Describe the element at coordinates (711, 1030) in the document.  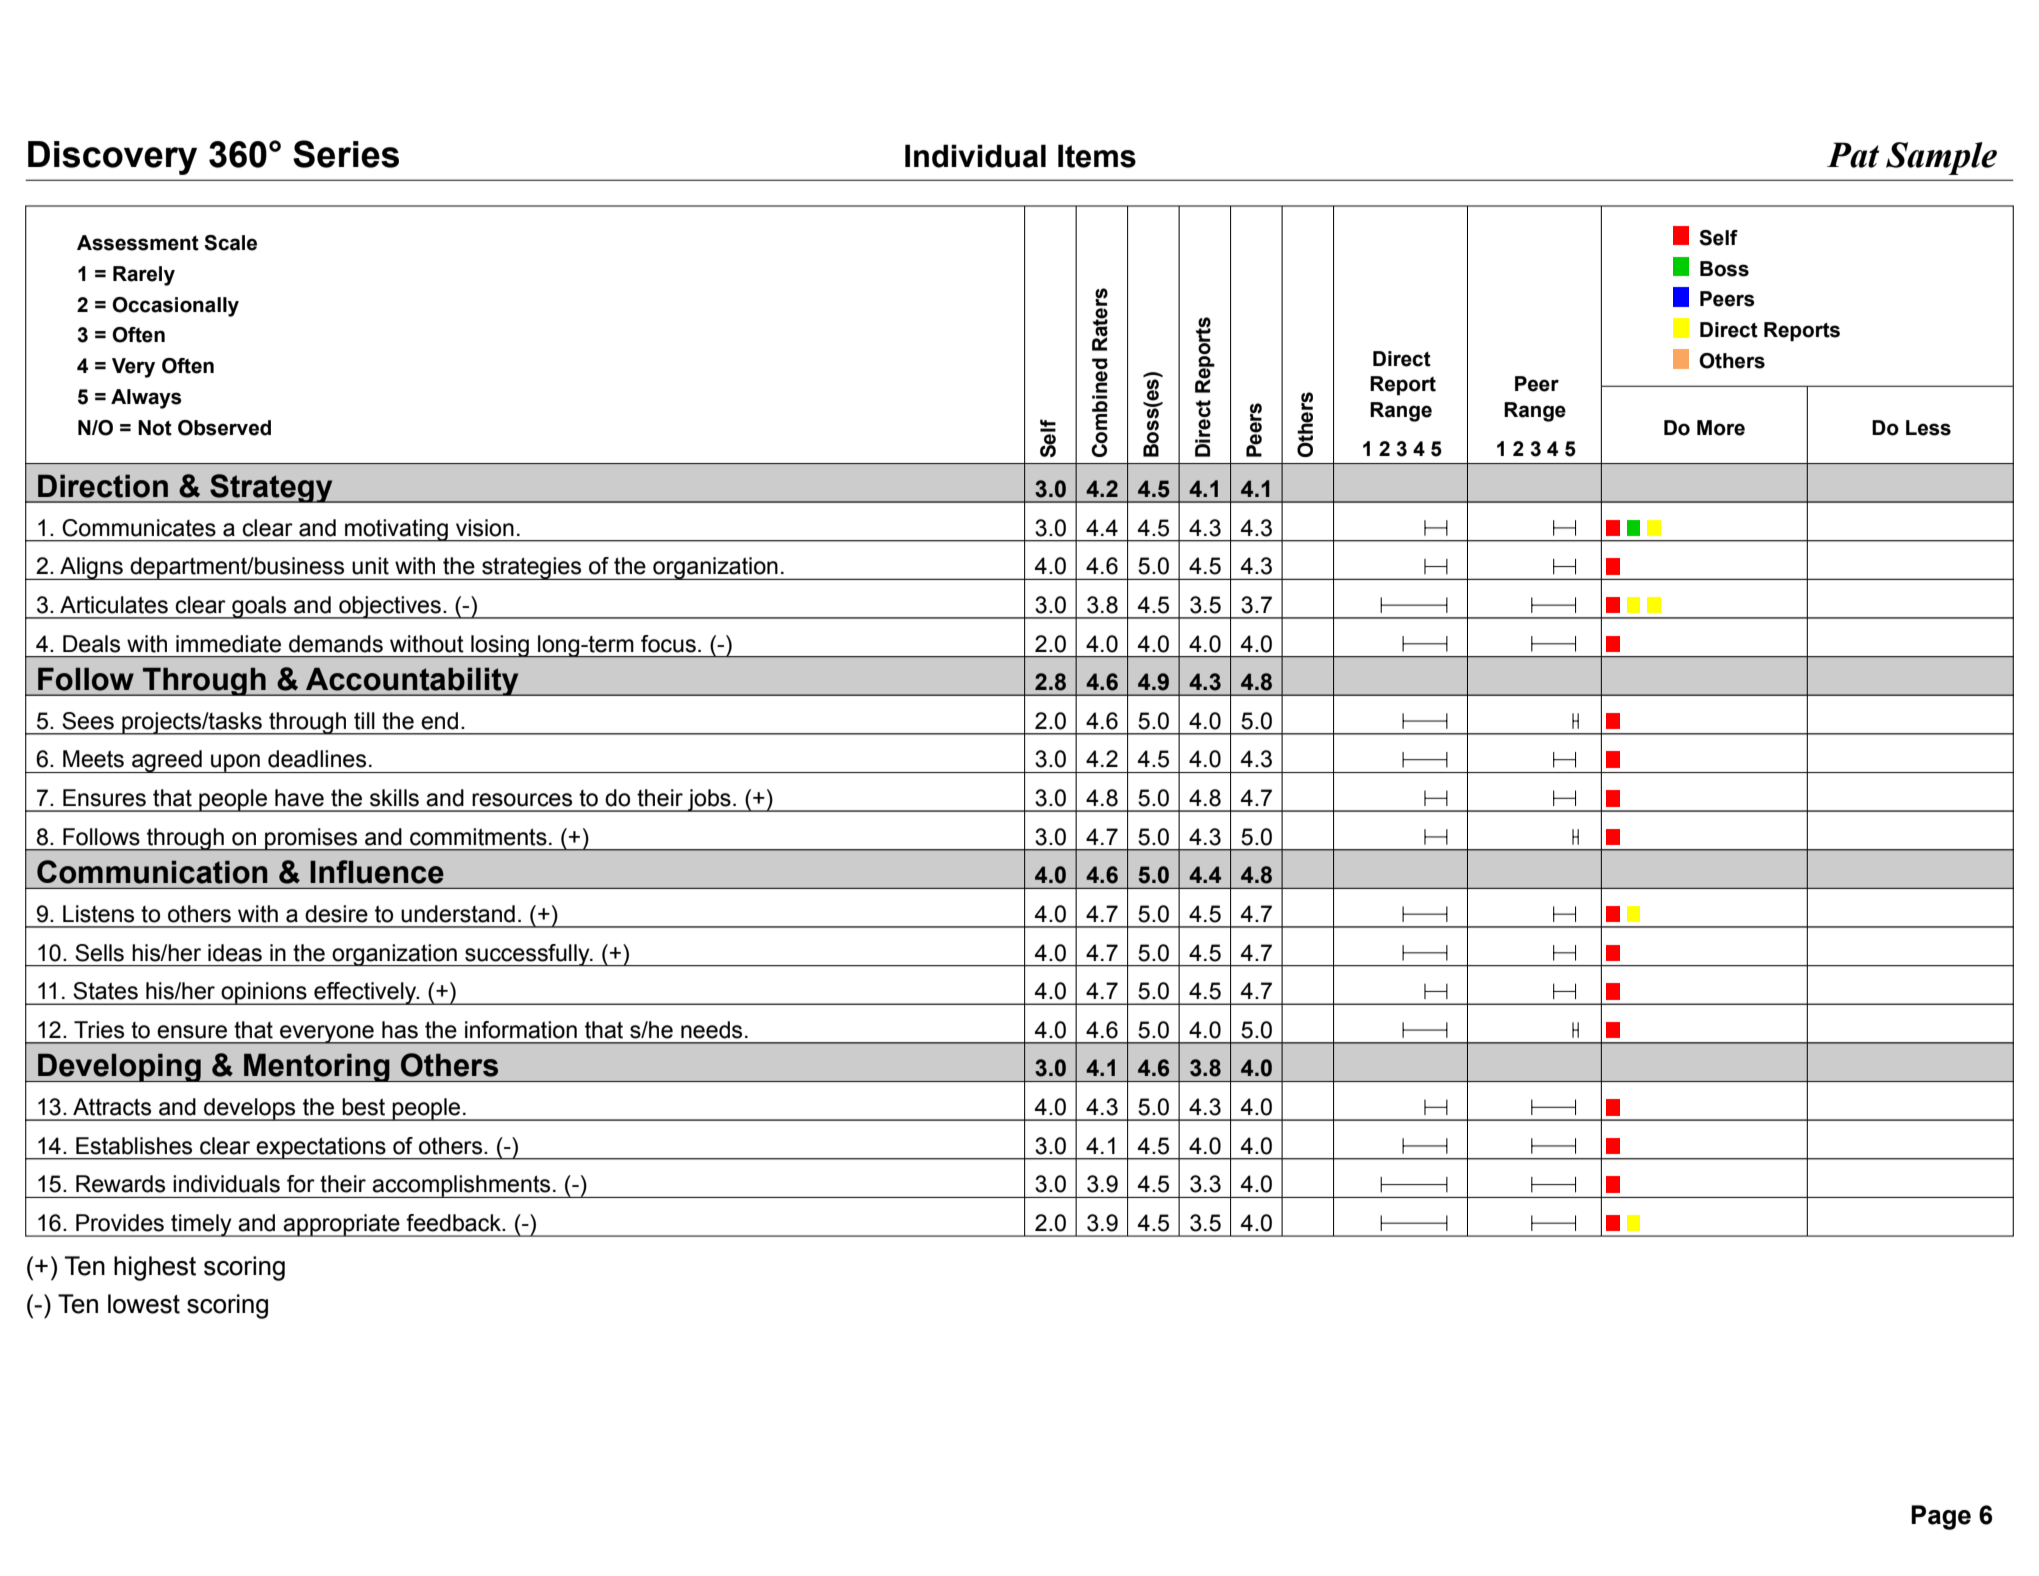
I see `needs` at that location.
